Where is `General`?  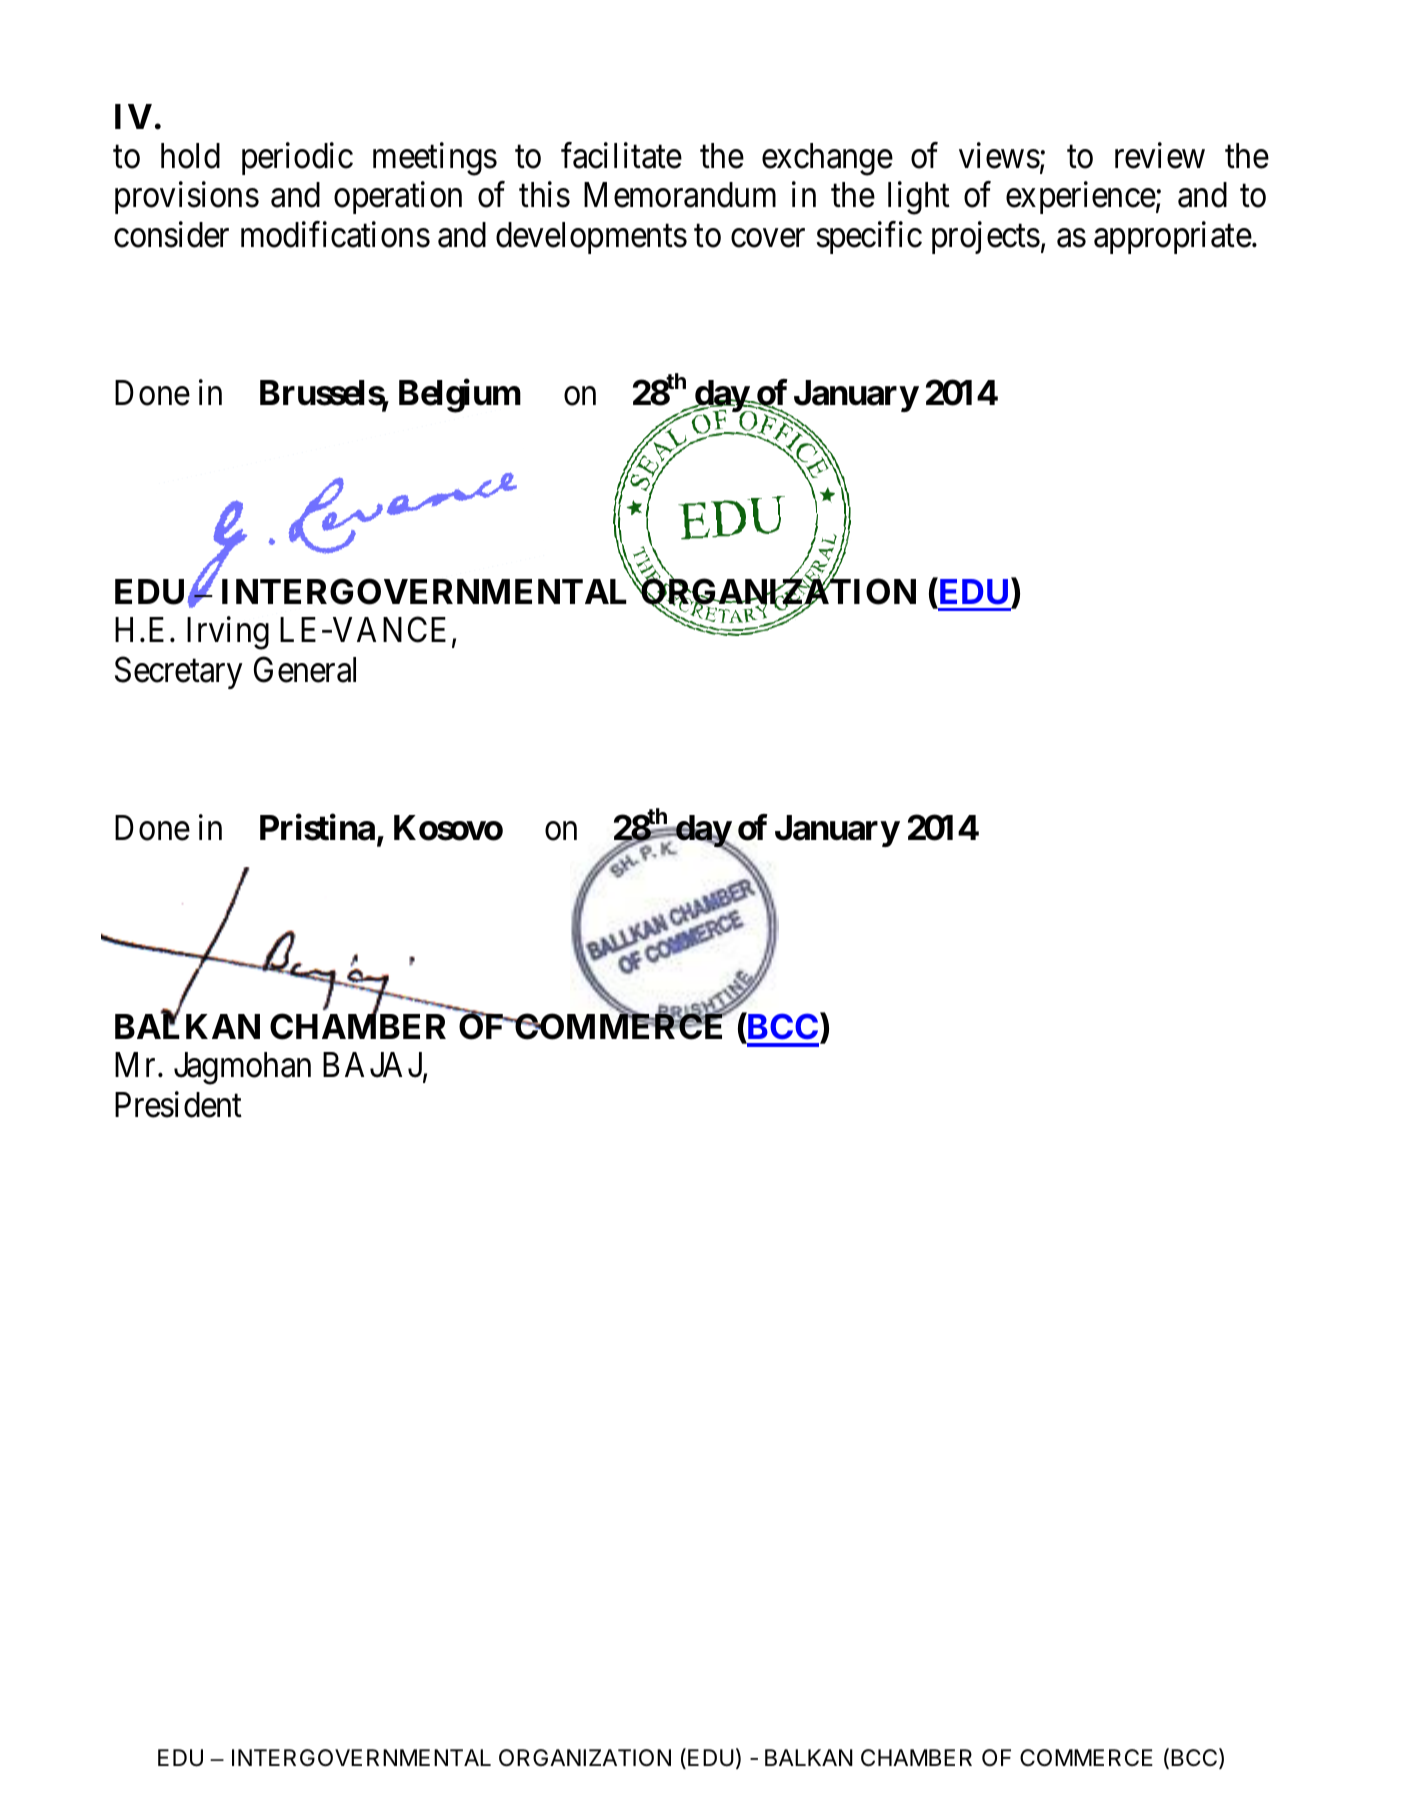 General is located at coordinates (305, 670).
